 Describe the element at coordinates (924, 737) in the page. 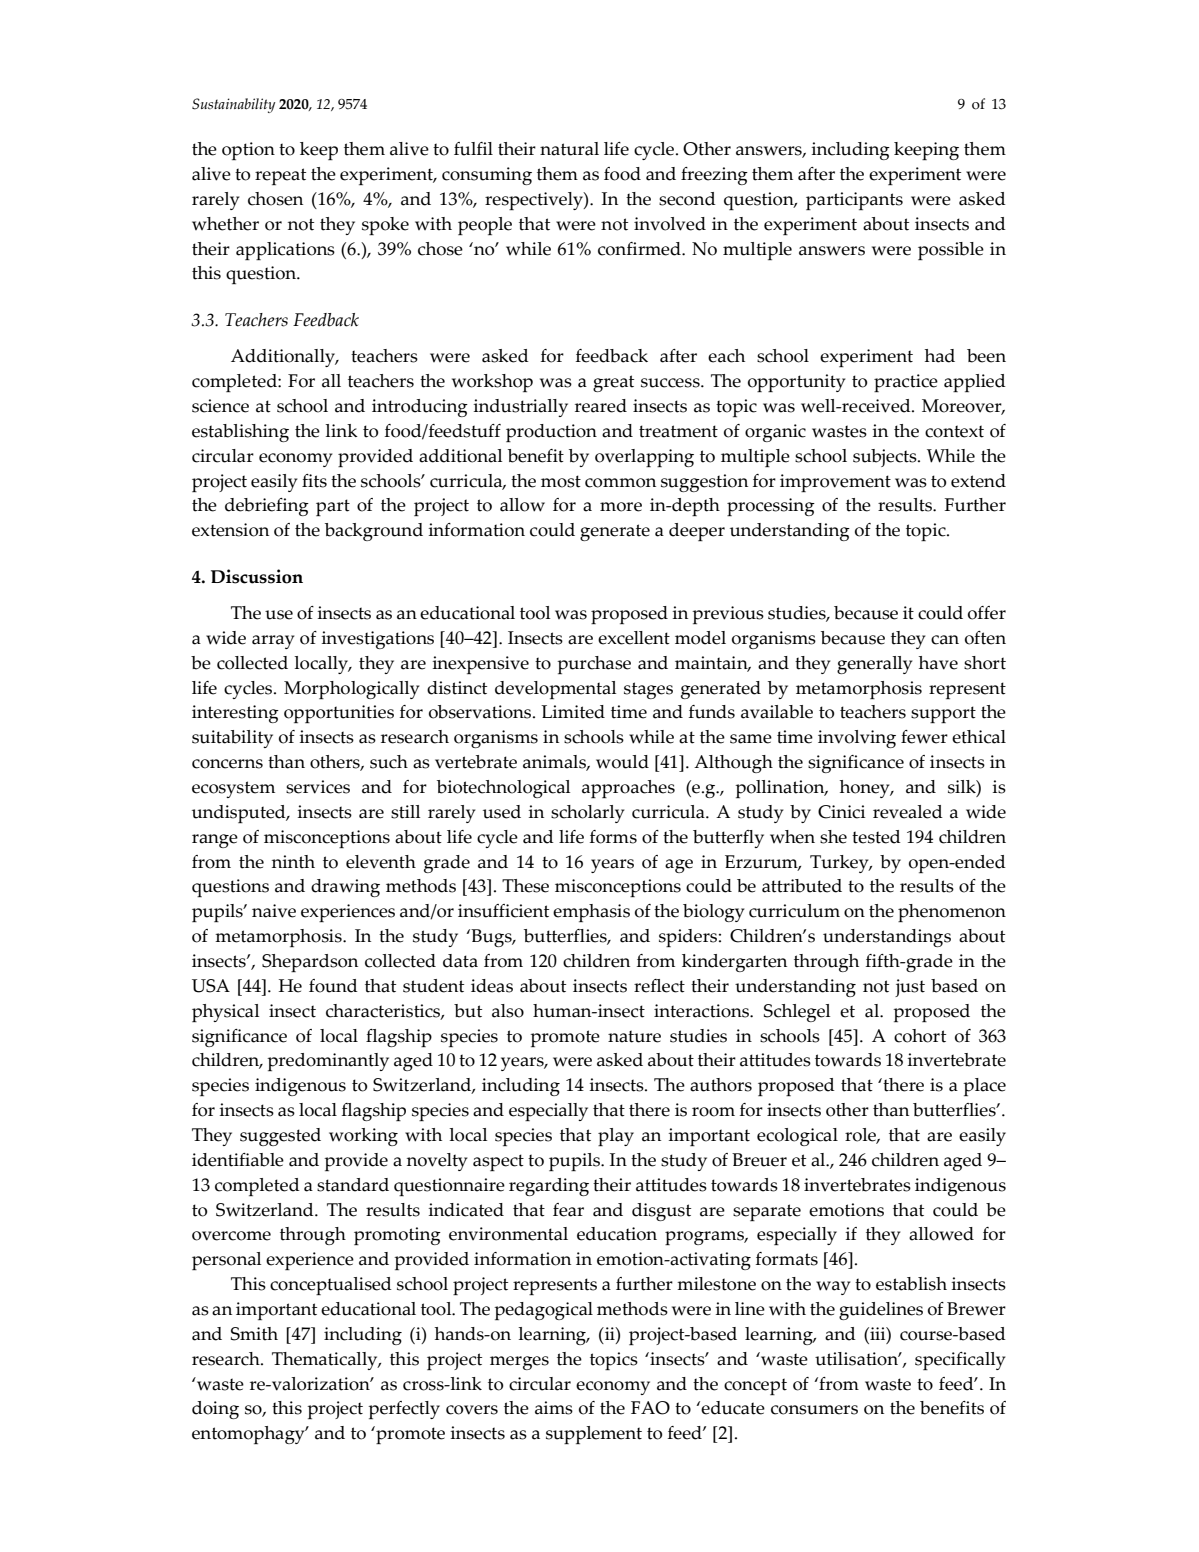

I see `fewer` at that location.
